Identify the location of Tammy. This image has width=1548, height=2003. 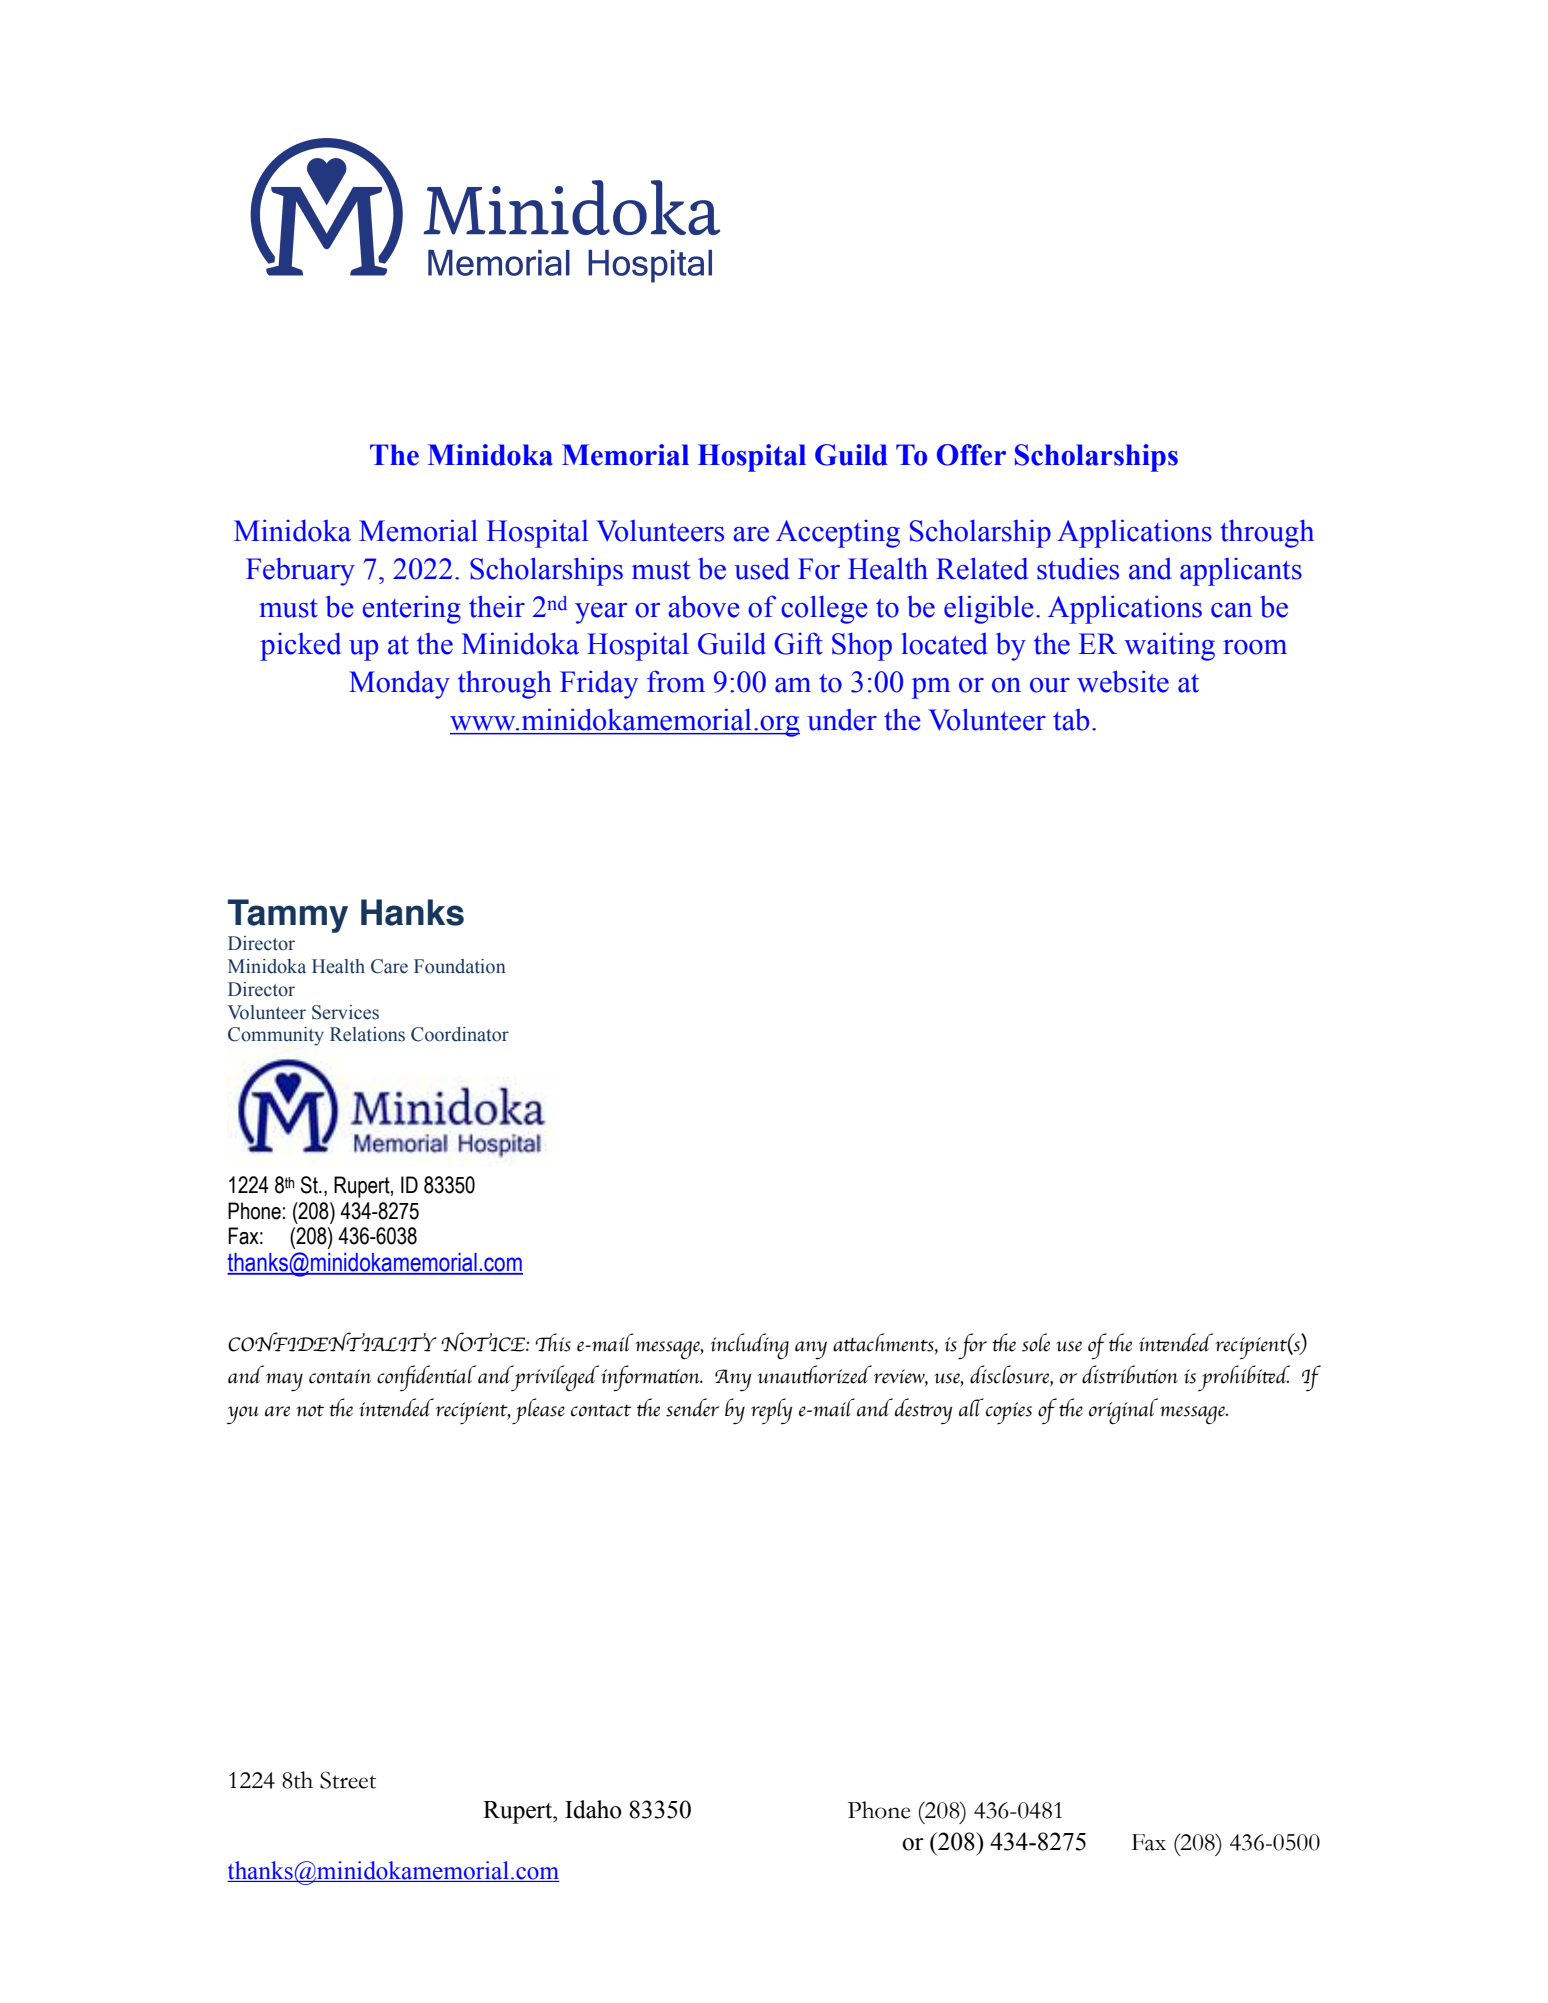
(288, 916).
